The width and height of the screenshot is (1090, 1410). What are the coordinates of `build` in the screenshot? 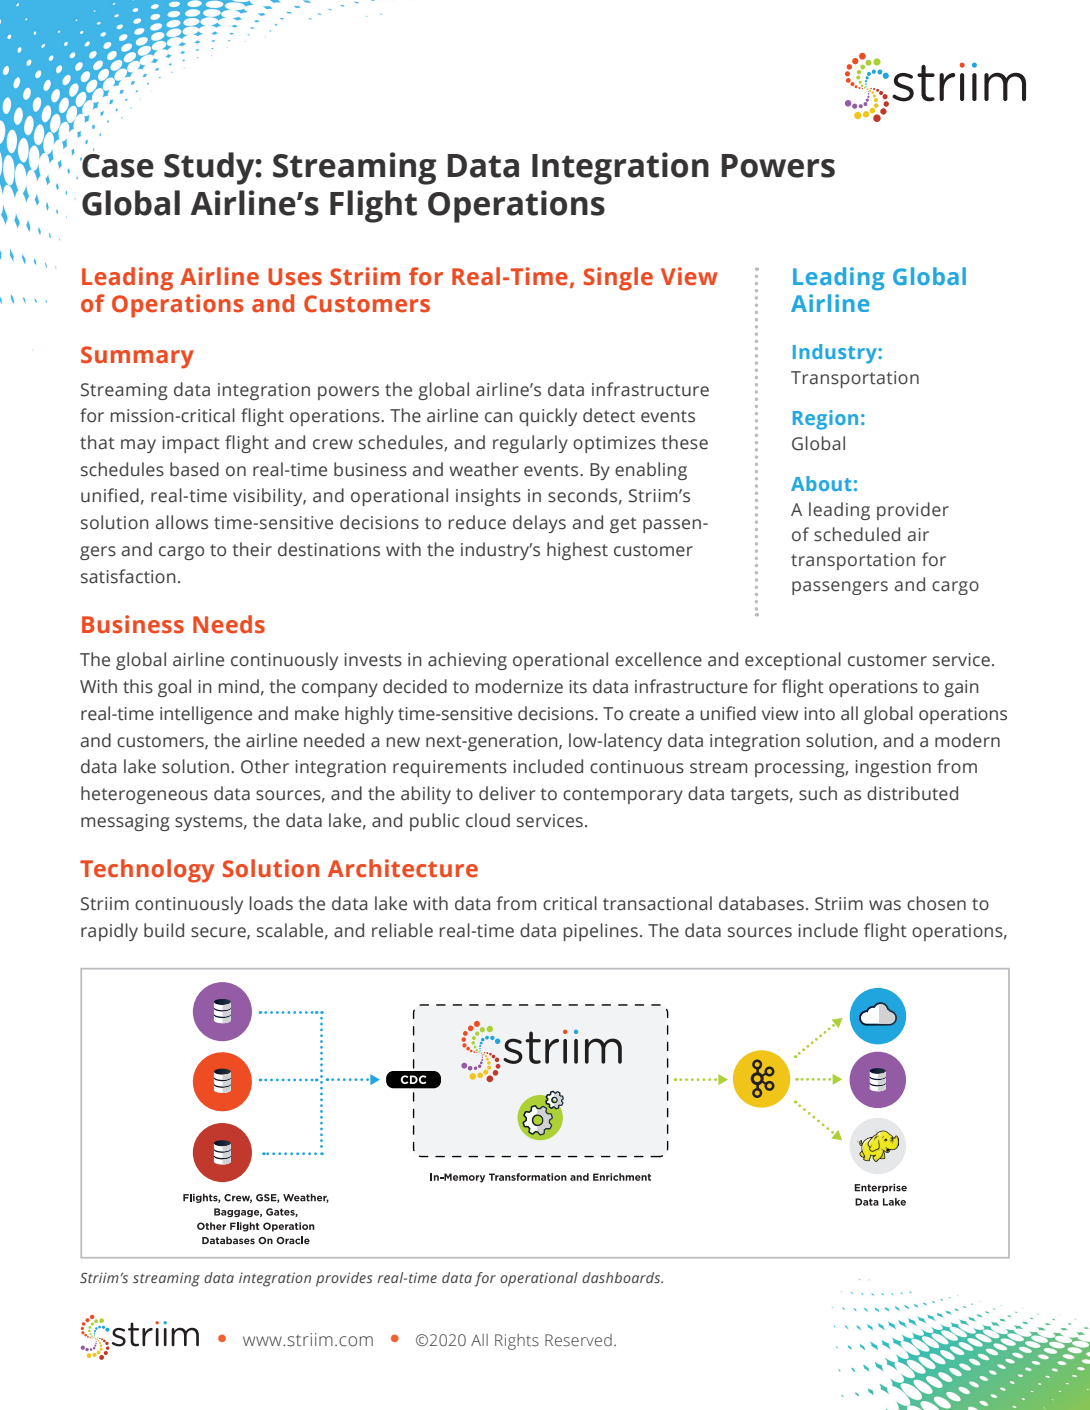 It's located at (164, 930).
